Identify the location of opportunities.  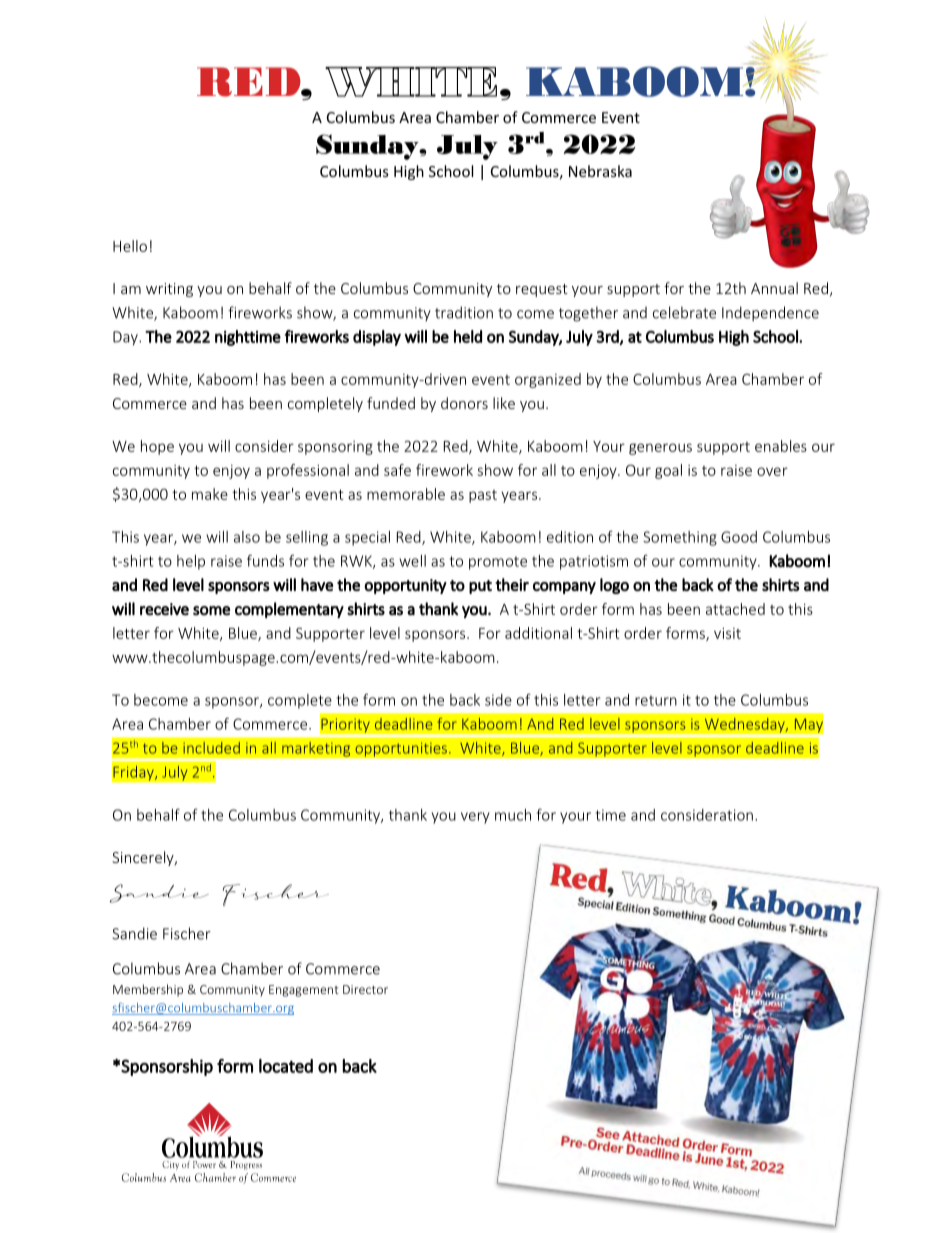
(401, 749).
